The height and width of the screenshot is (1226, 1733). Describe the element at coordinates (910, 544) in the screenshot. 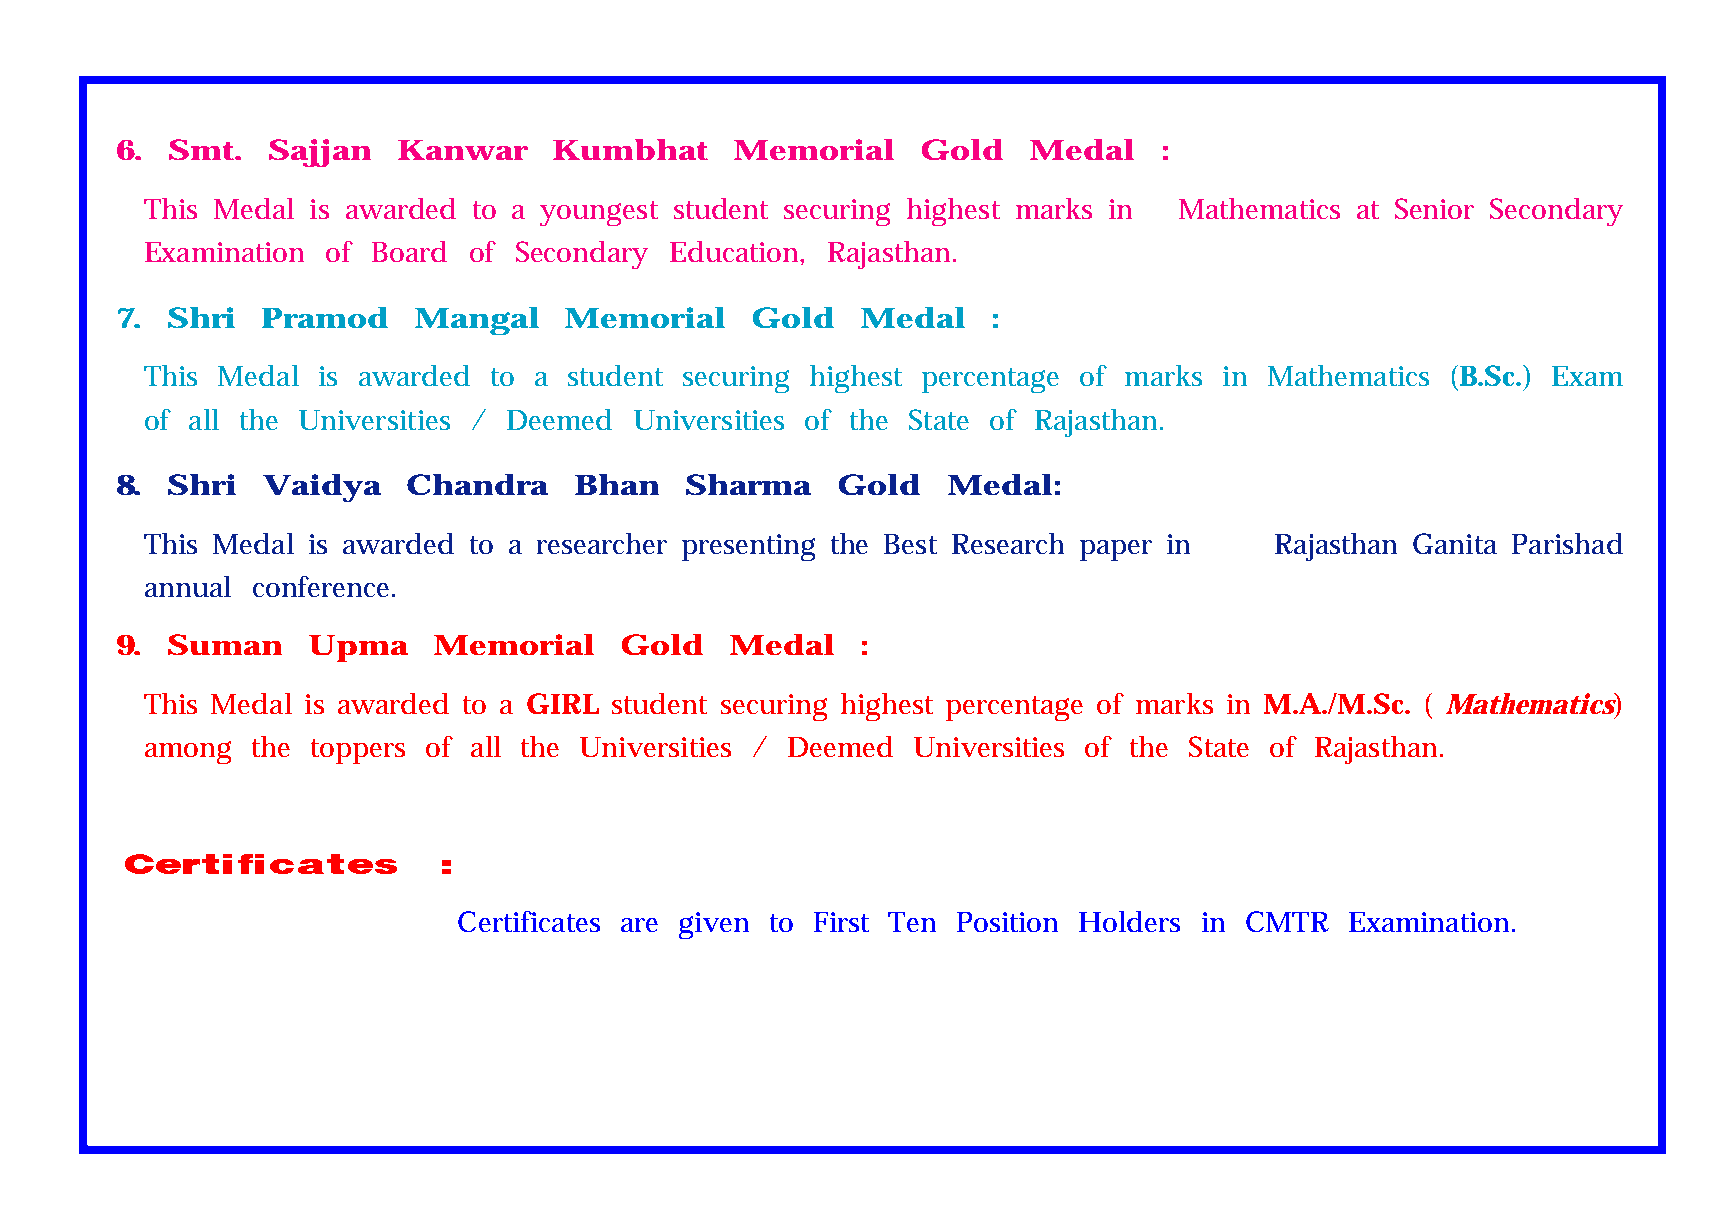

I see `Best` at that location.
